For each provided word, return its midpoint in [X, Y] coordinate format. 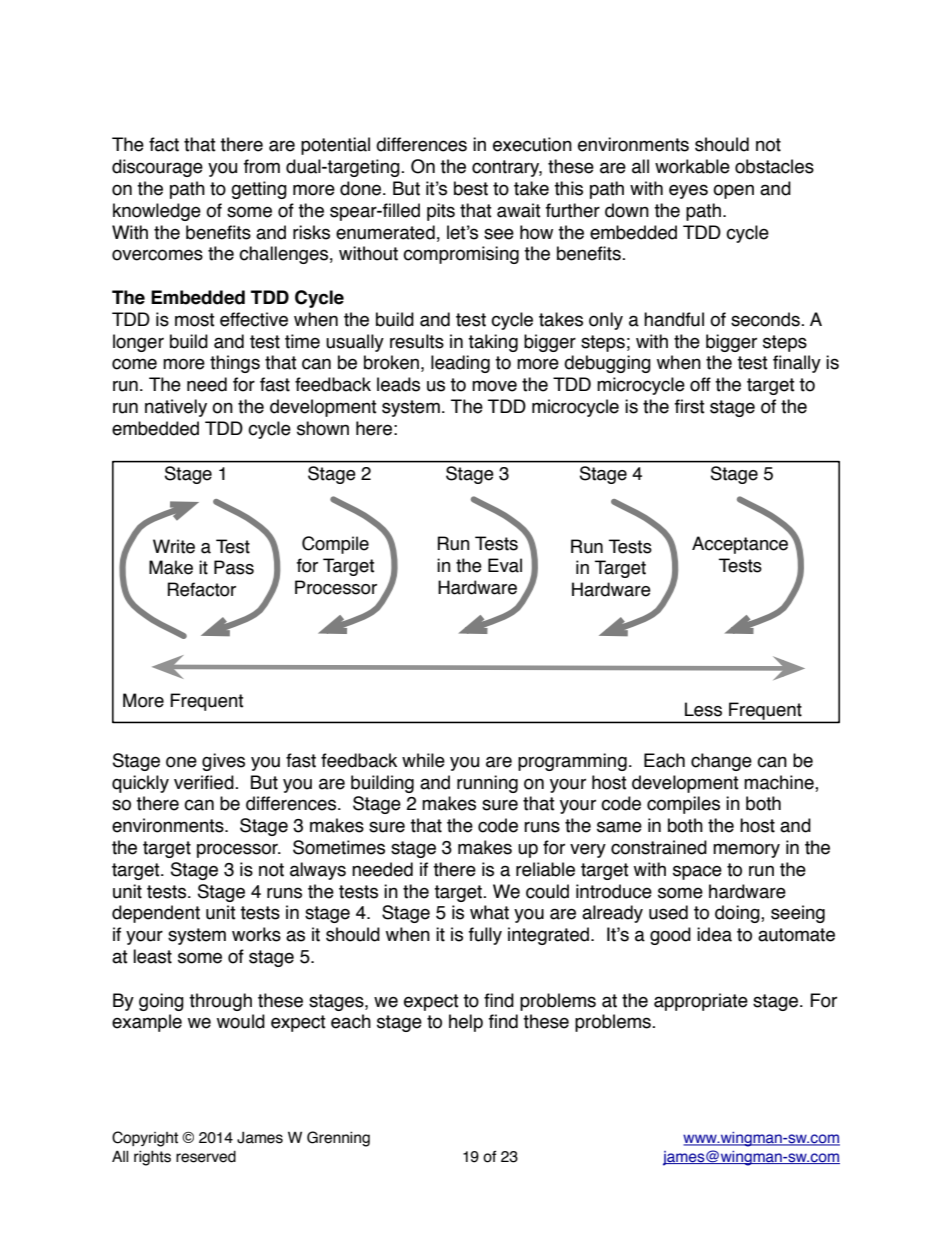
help [466, 1023]
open [733, 191]
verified [205, 782]
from [262, 166]
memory [746, 850]
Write [174, 546]
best [471, 188]
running [487, 784]
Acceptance [741, 544]
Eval [505, 565]
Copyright [145, 1139]
